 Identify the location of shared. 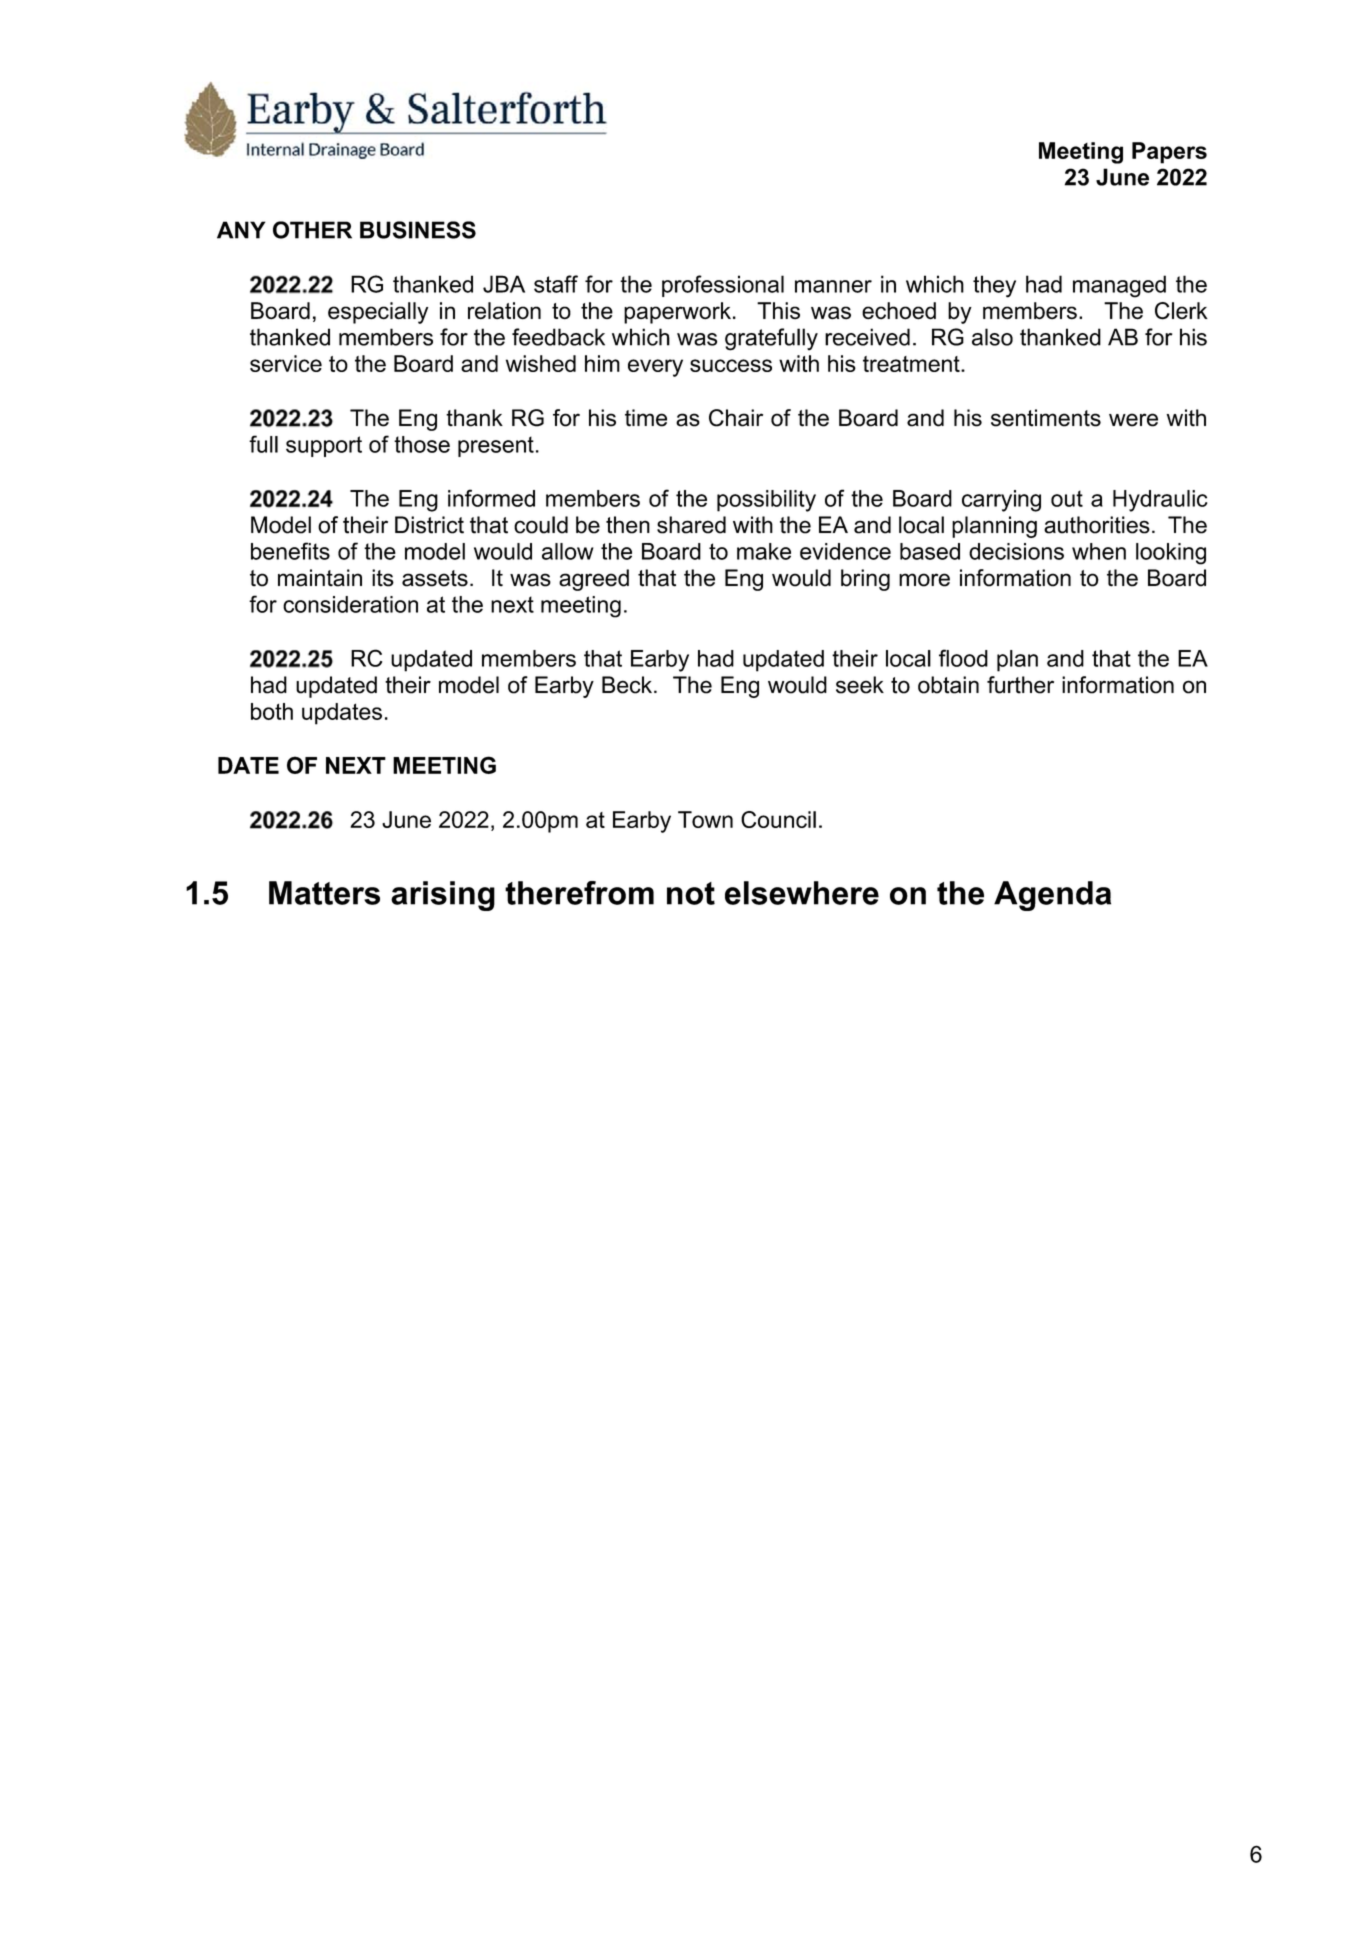
(691, 525).
